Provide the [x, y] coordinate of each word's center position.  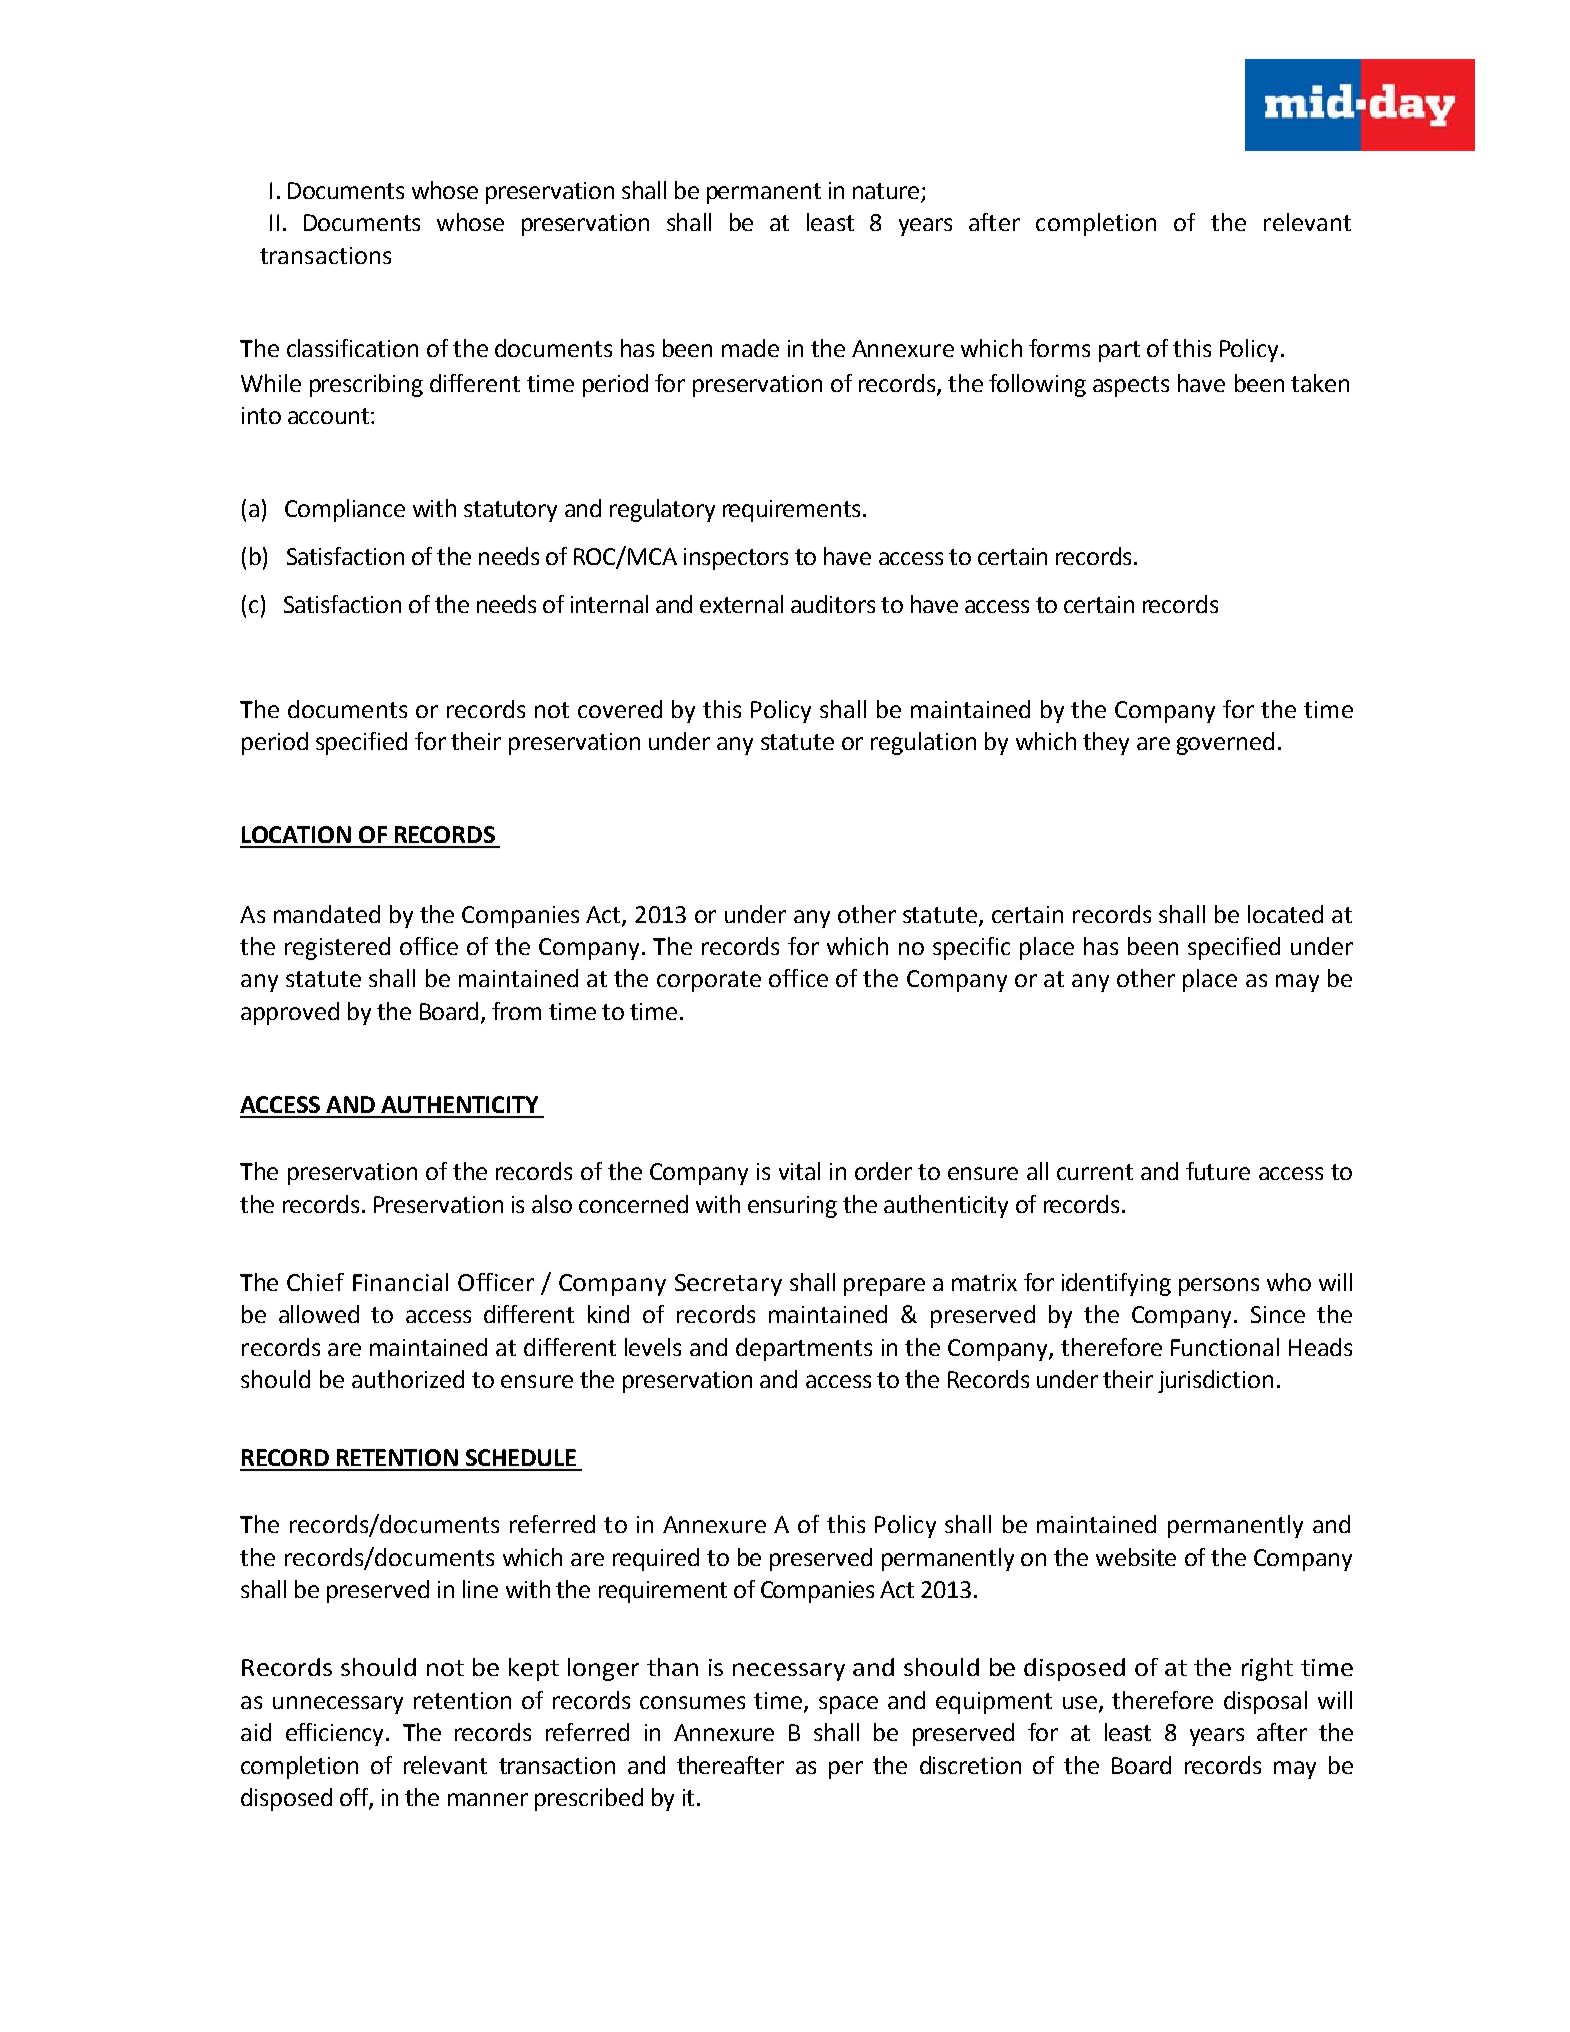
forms [1059, 348]
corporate [709, 981]
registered [337, 948]
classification [352, 348]
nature [887, 192]
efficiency [336, 1734]
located [1285, 914]
